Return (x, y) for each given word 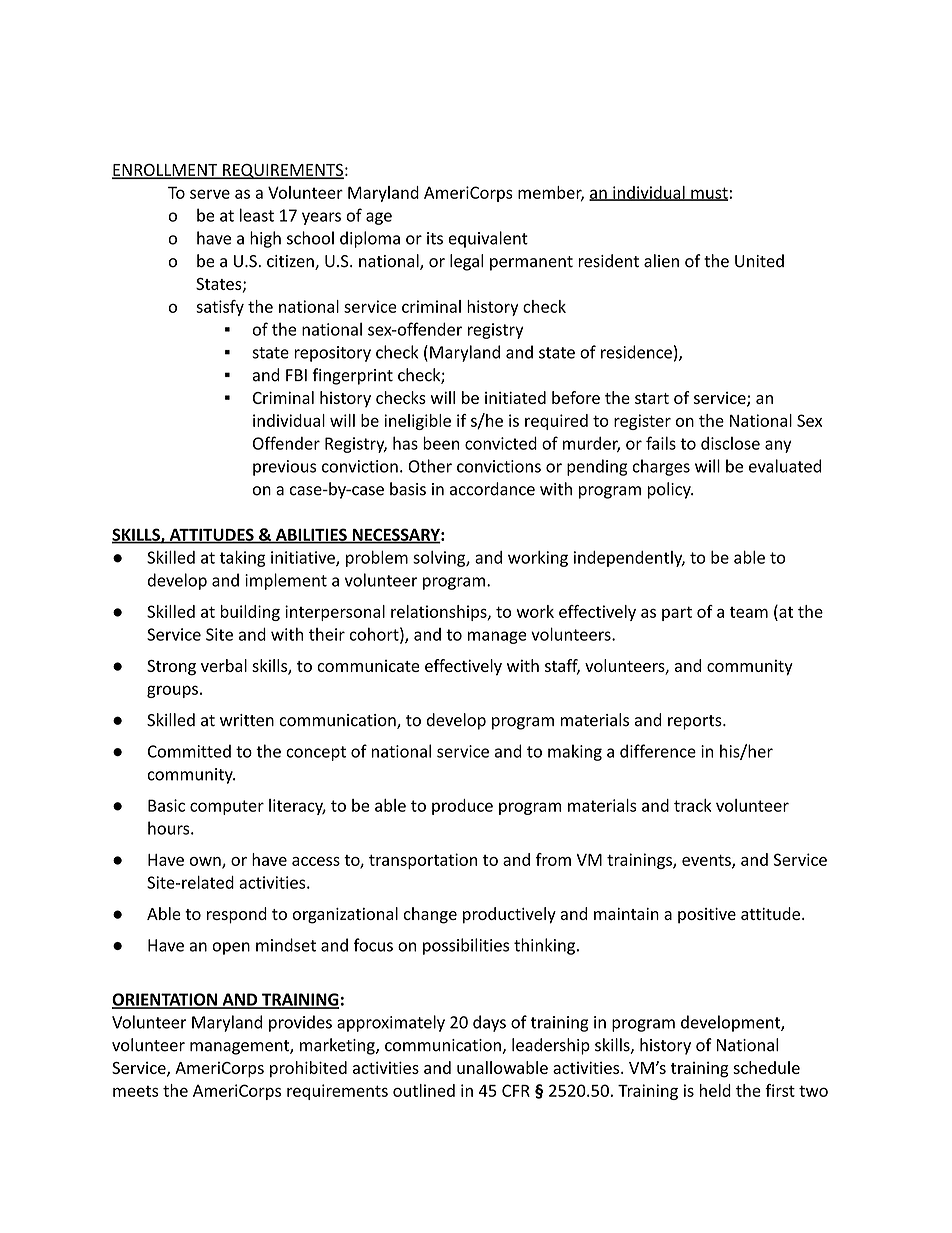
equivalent (488, 239)
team (749, 612)
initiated (515, 397)
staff (562, 666)
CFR (516, 1090)
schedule (766, 1067)
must (708, 194)
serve (210, 194)
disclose (730, 443)
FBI (296, 375)
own (206, 862)
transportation (423, 861)
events (707, 861)
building (250, 613)
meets (135, 1091)
